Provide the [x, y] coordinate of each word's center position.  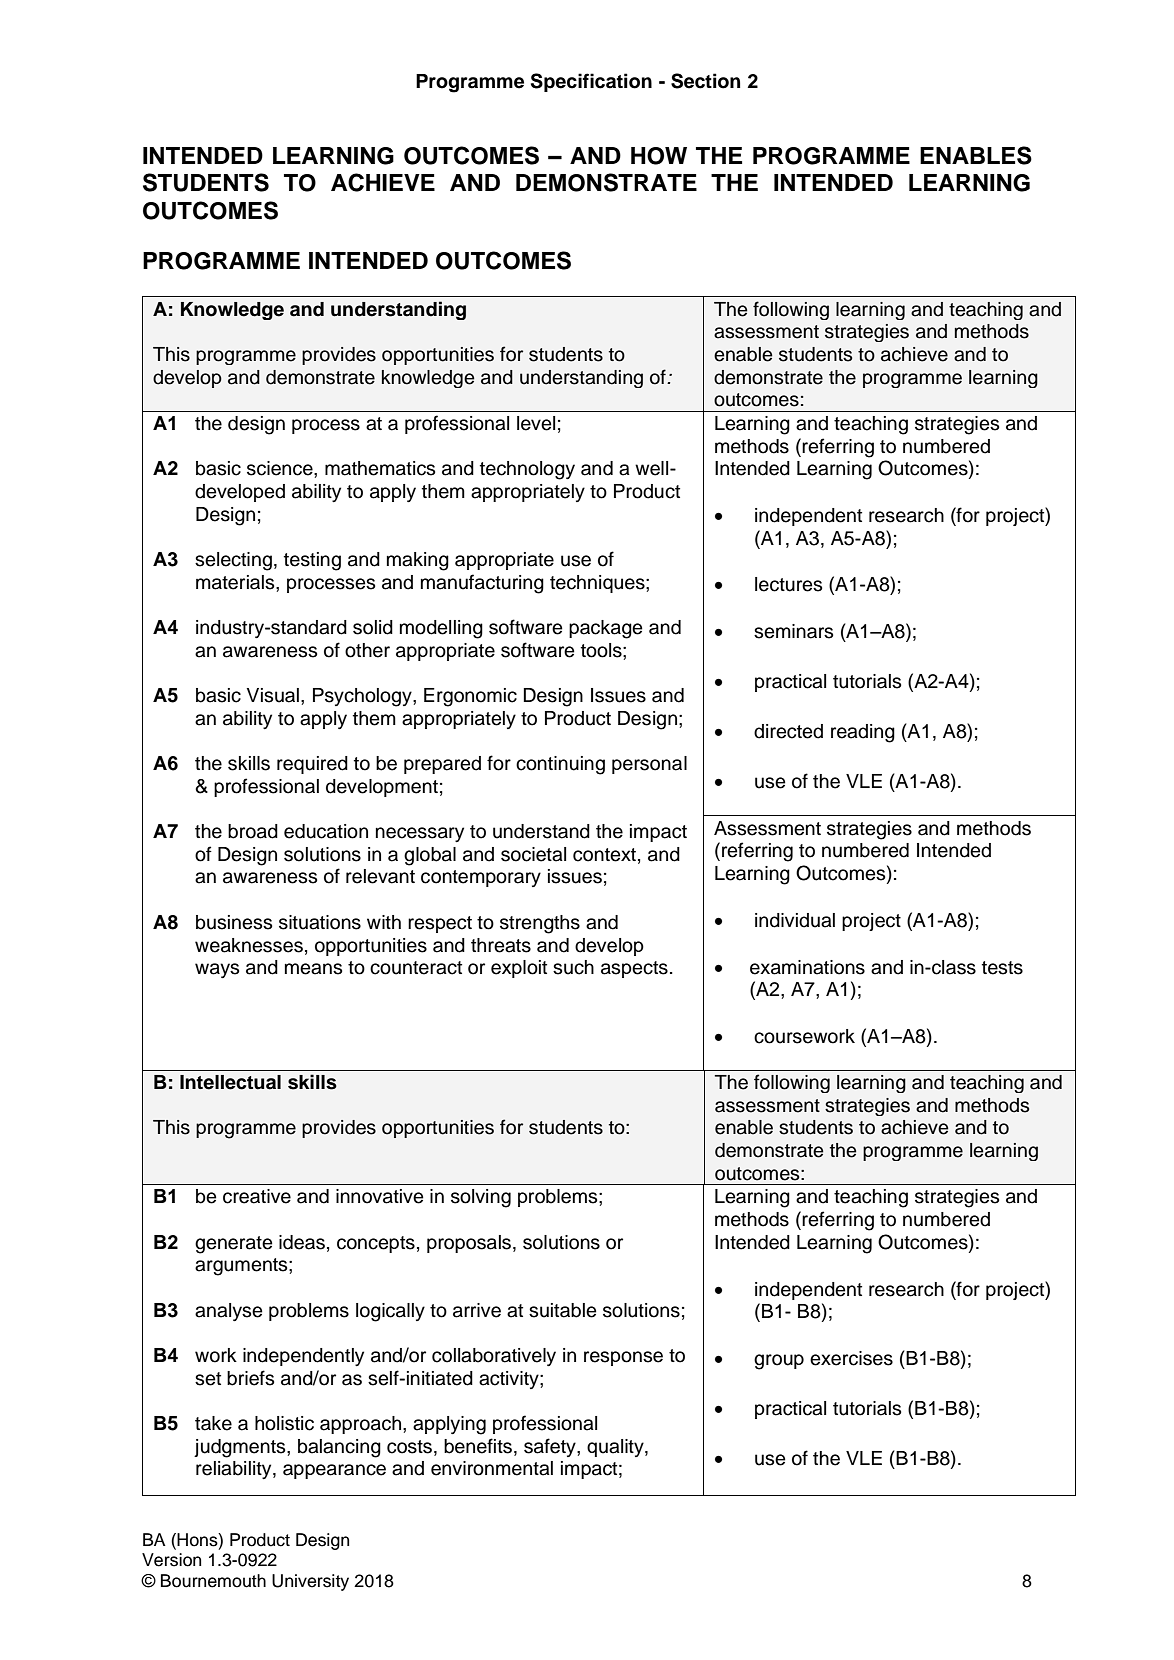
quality [616, 1448]
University [310, 1582]
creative [257, 1196]
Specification [591, 82]
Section [705, 81]
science [281, 468]
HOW [659, 156]
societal [533, 854]
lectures [788, 584]
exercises [851, 1358]
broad [253, 831]
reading [863, 733]
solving [481, 1198]
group [779, 1362]
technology [527, 470]
